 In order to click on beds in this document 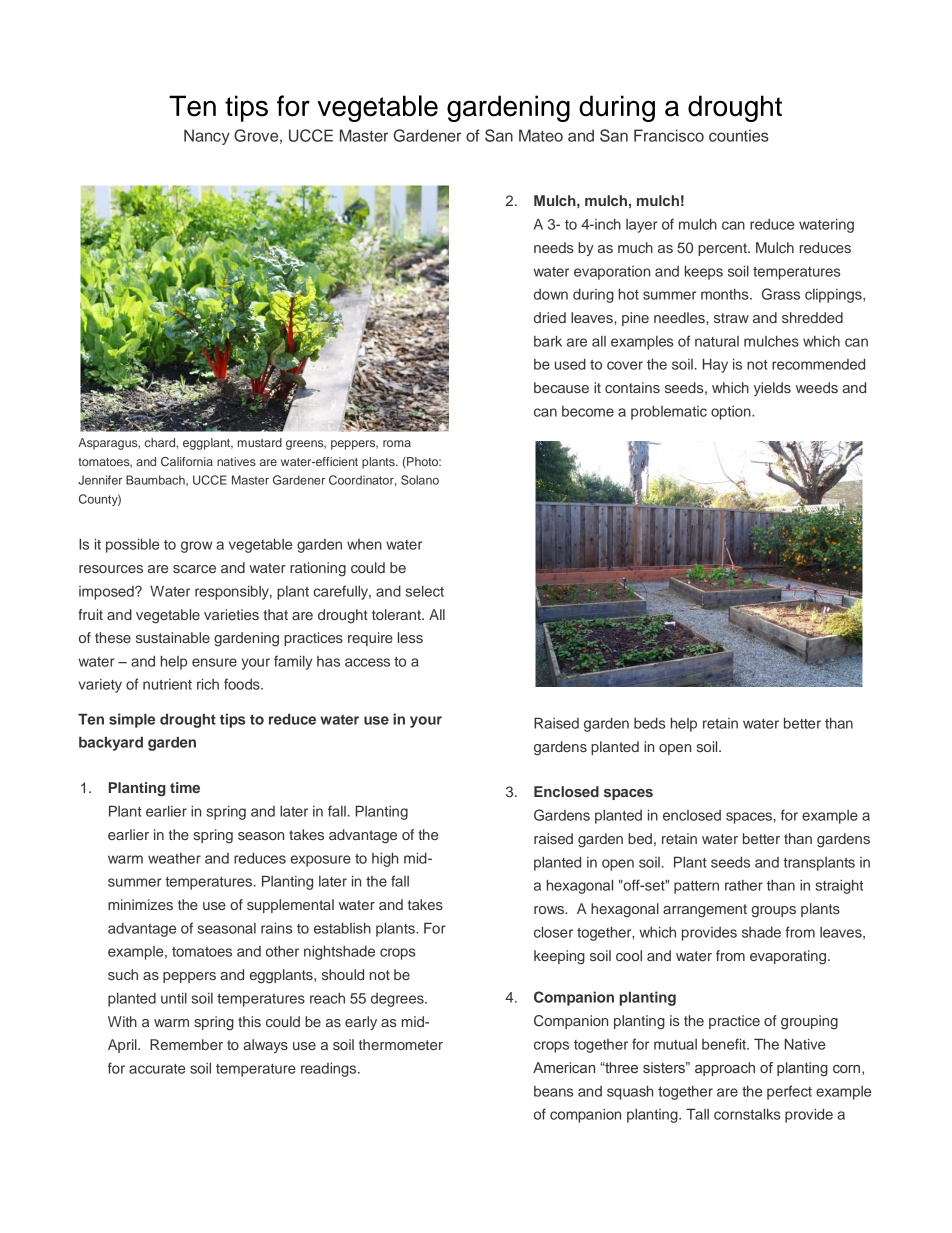, I will do `click(650, 723)`.
